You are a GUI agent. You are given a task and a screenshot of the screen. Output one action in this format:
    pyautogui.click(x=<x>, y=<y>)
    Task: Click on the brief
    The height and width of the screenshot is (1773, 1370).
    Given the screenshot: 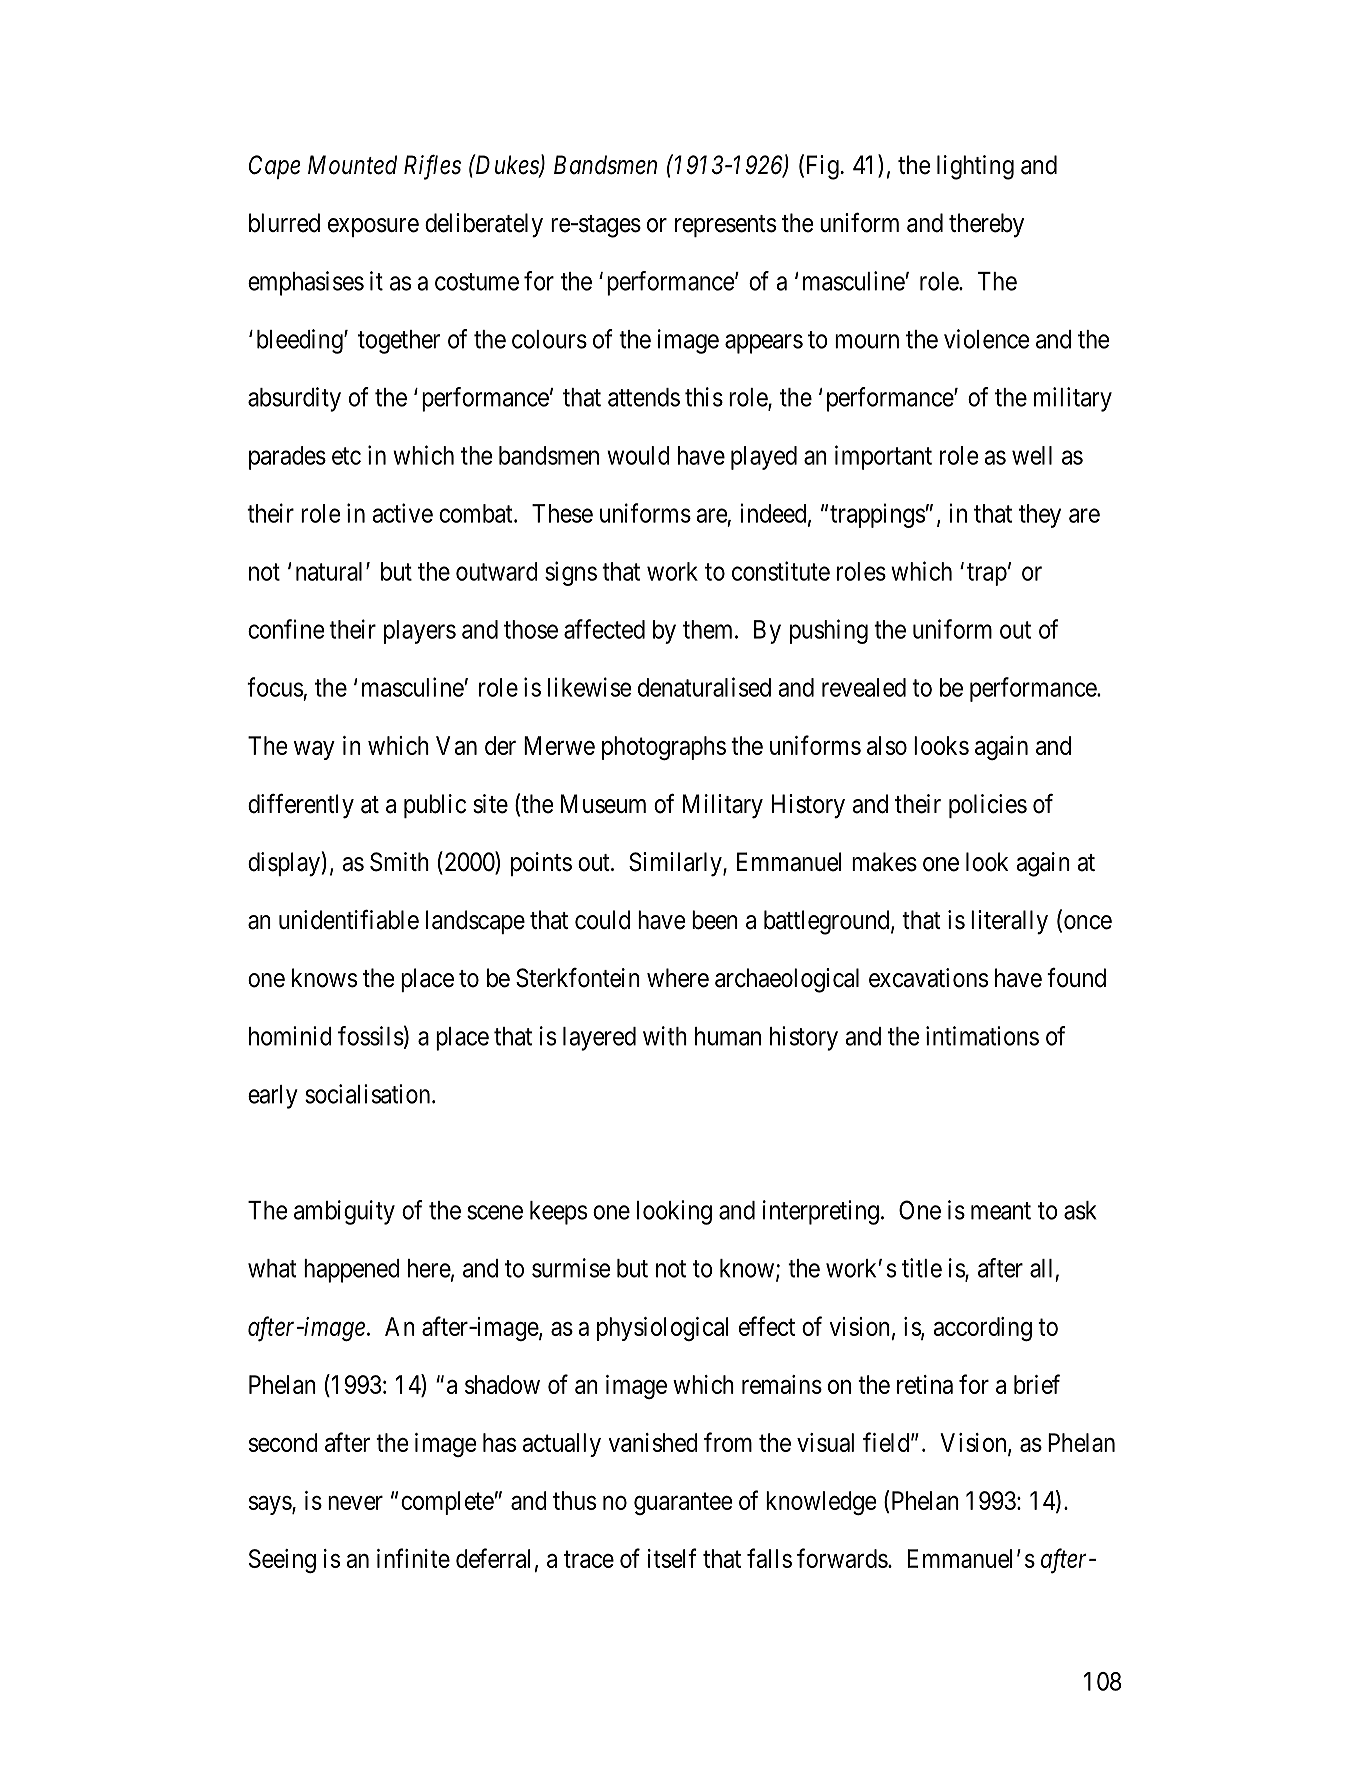 What is the action you would take?
    pyautogui.click(x=1037, y=1384)
